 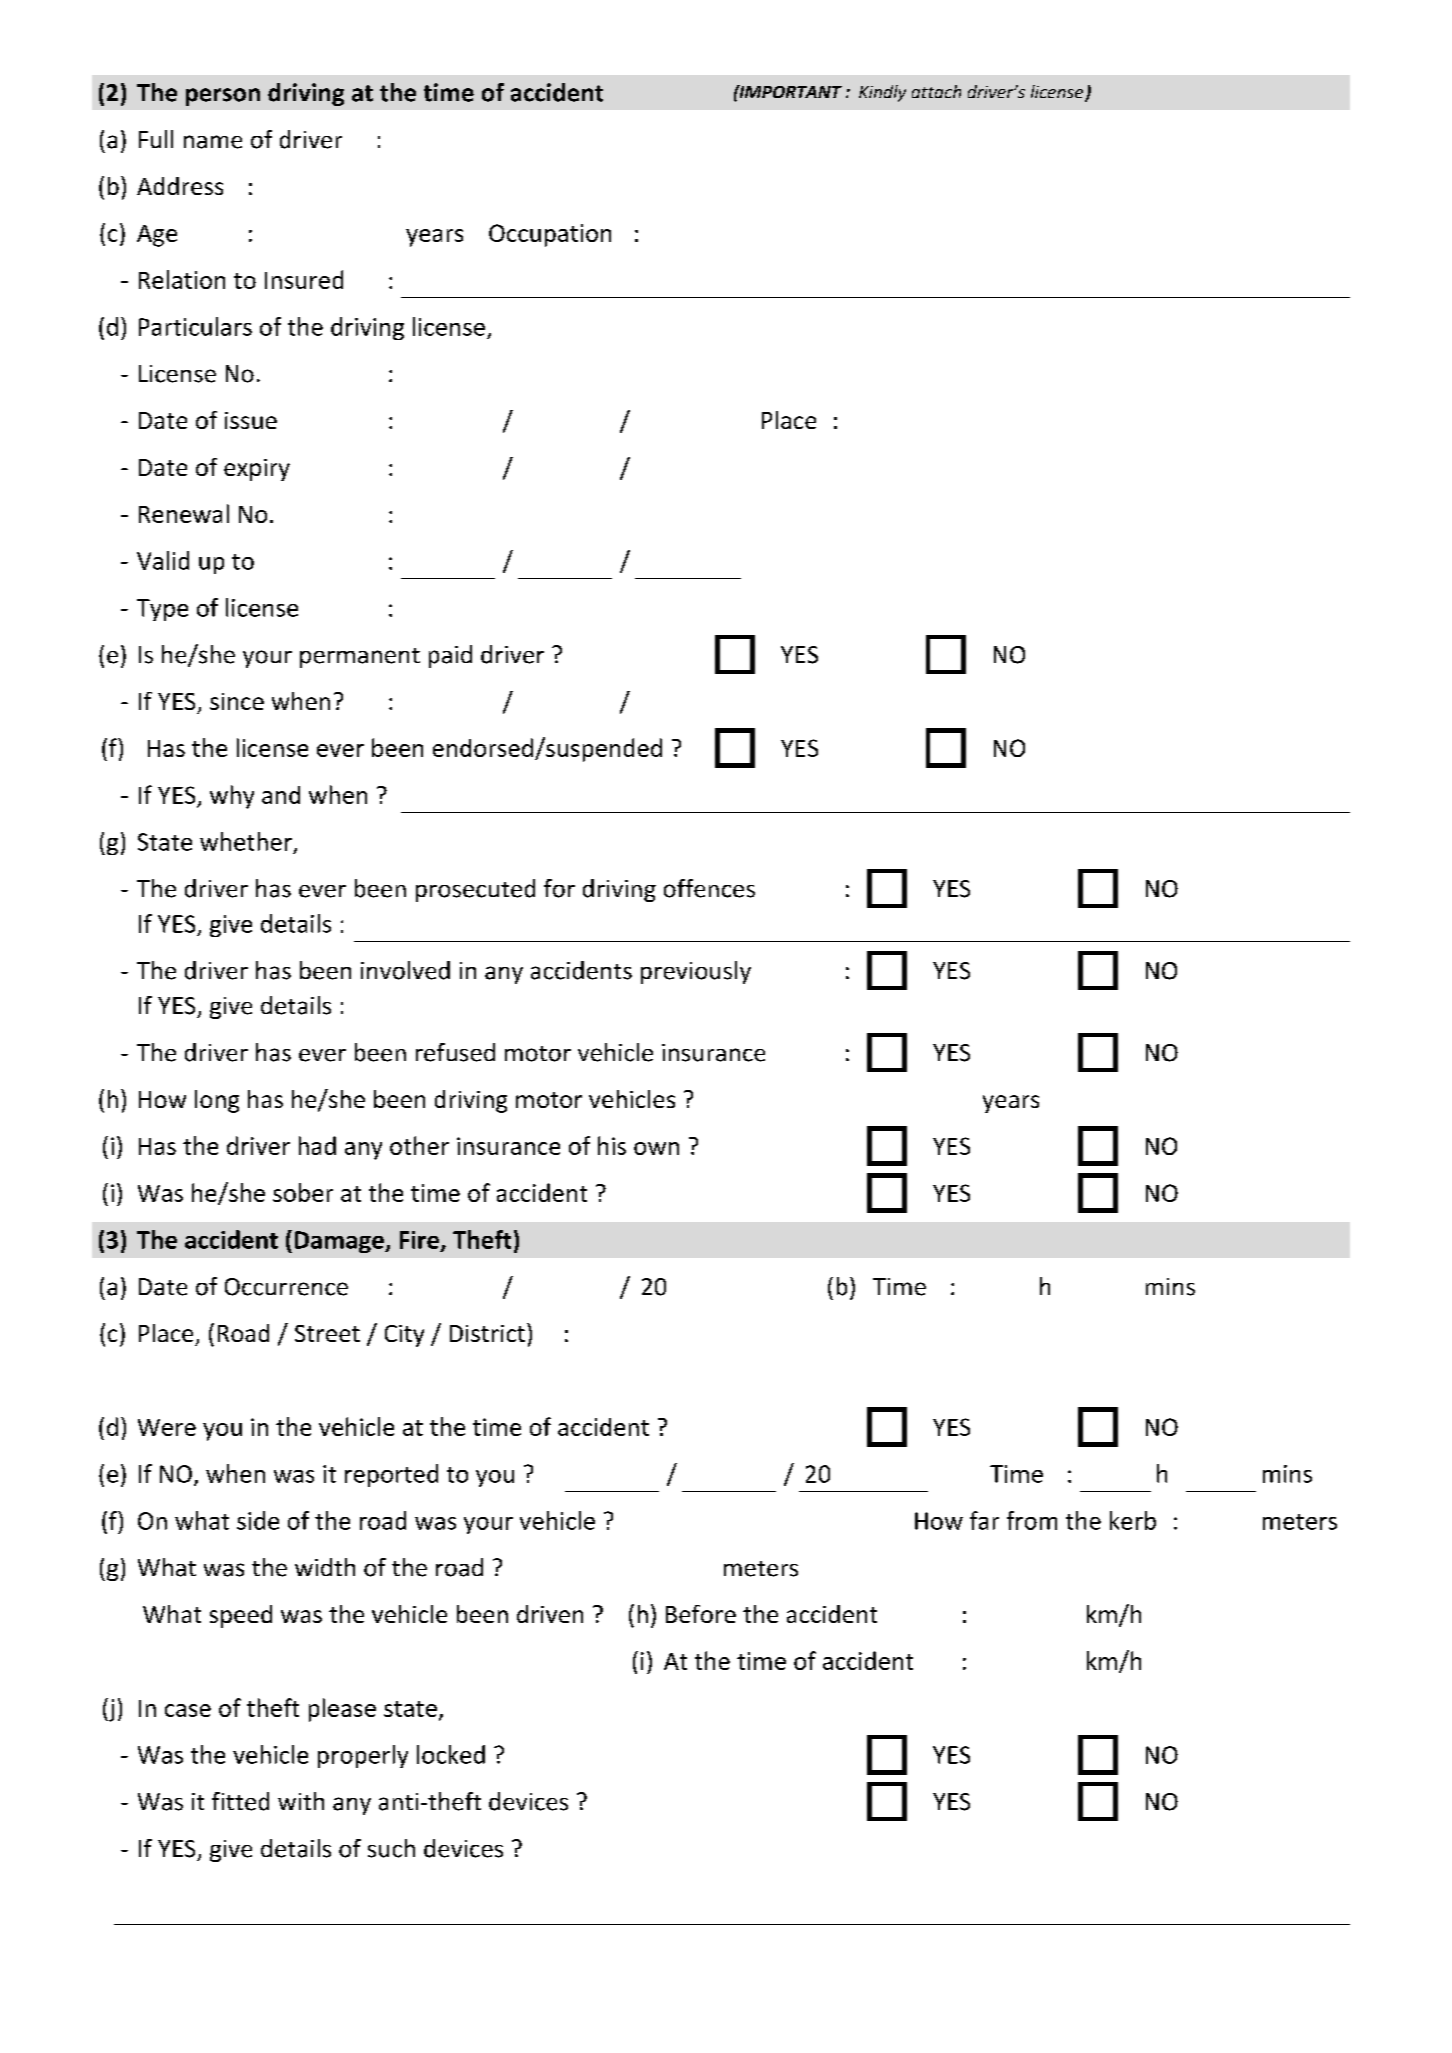 I want to click on from, so click(x=1032, y=1520).
